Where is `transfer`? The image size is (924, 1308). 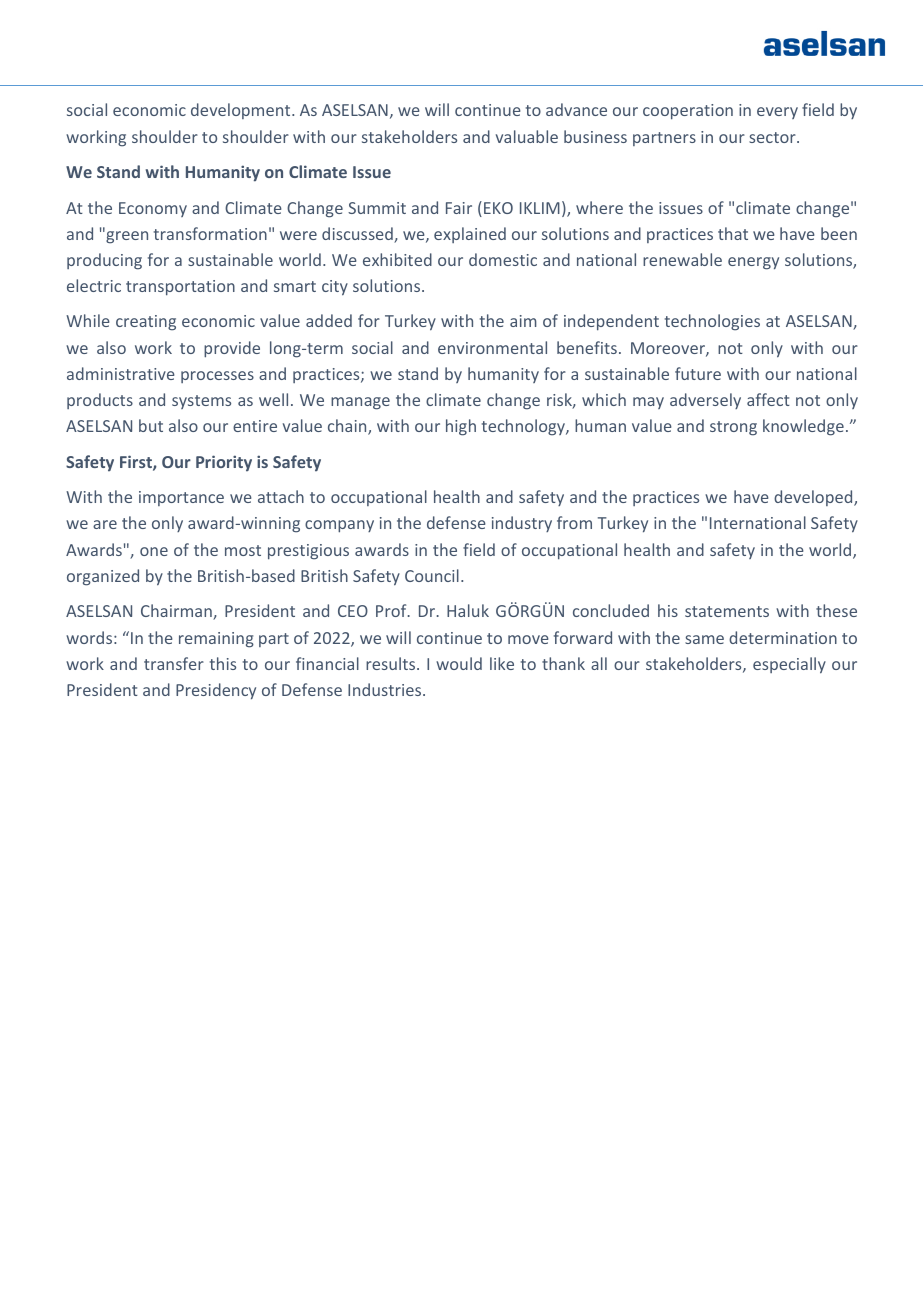 transfer is located at coordinates (174, 663).
